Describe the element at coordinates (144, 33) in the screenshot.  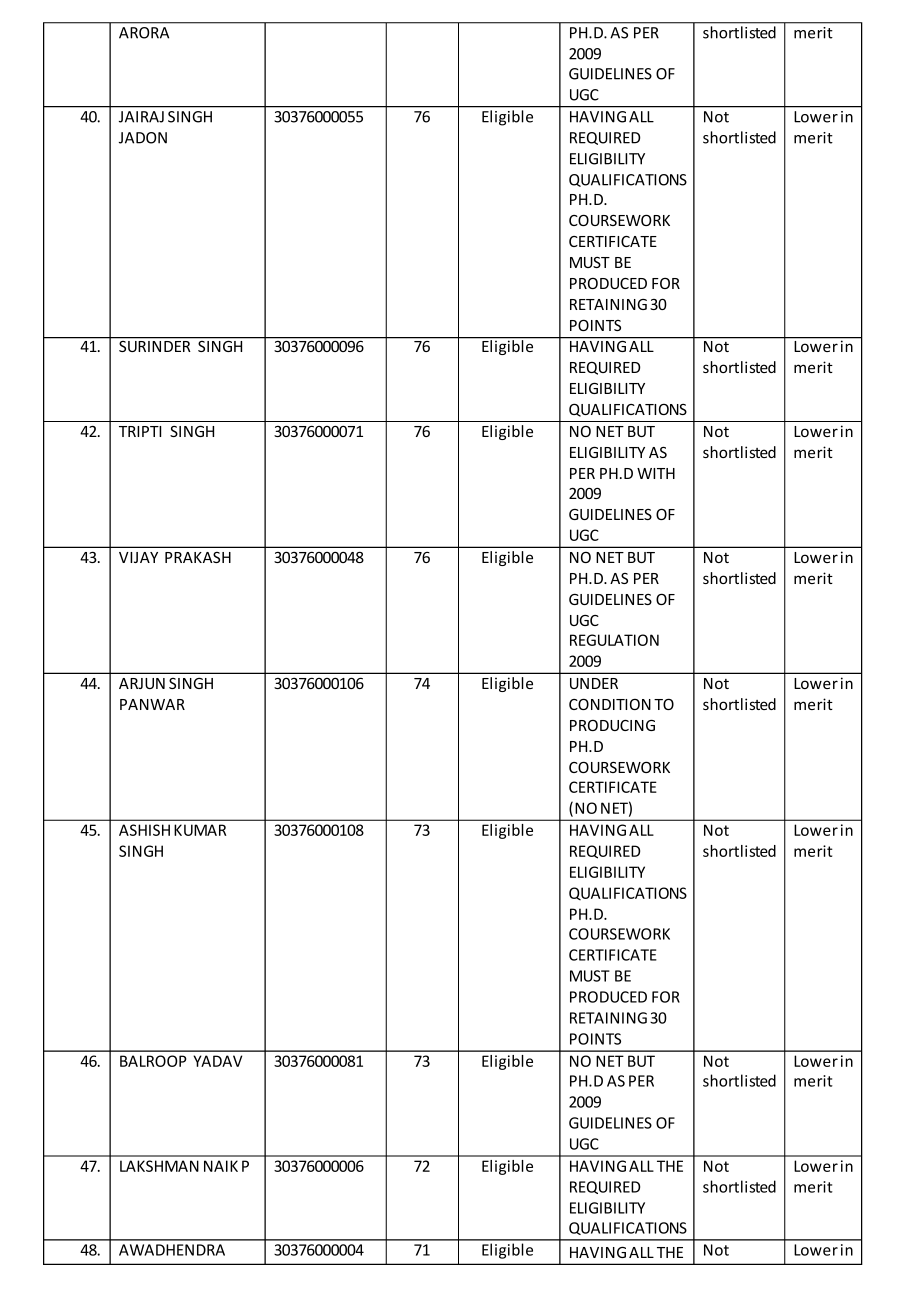
I see `ARORA` at that location.
